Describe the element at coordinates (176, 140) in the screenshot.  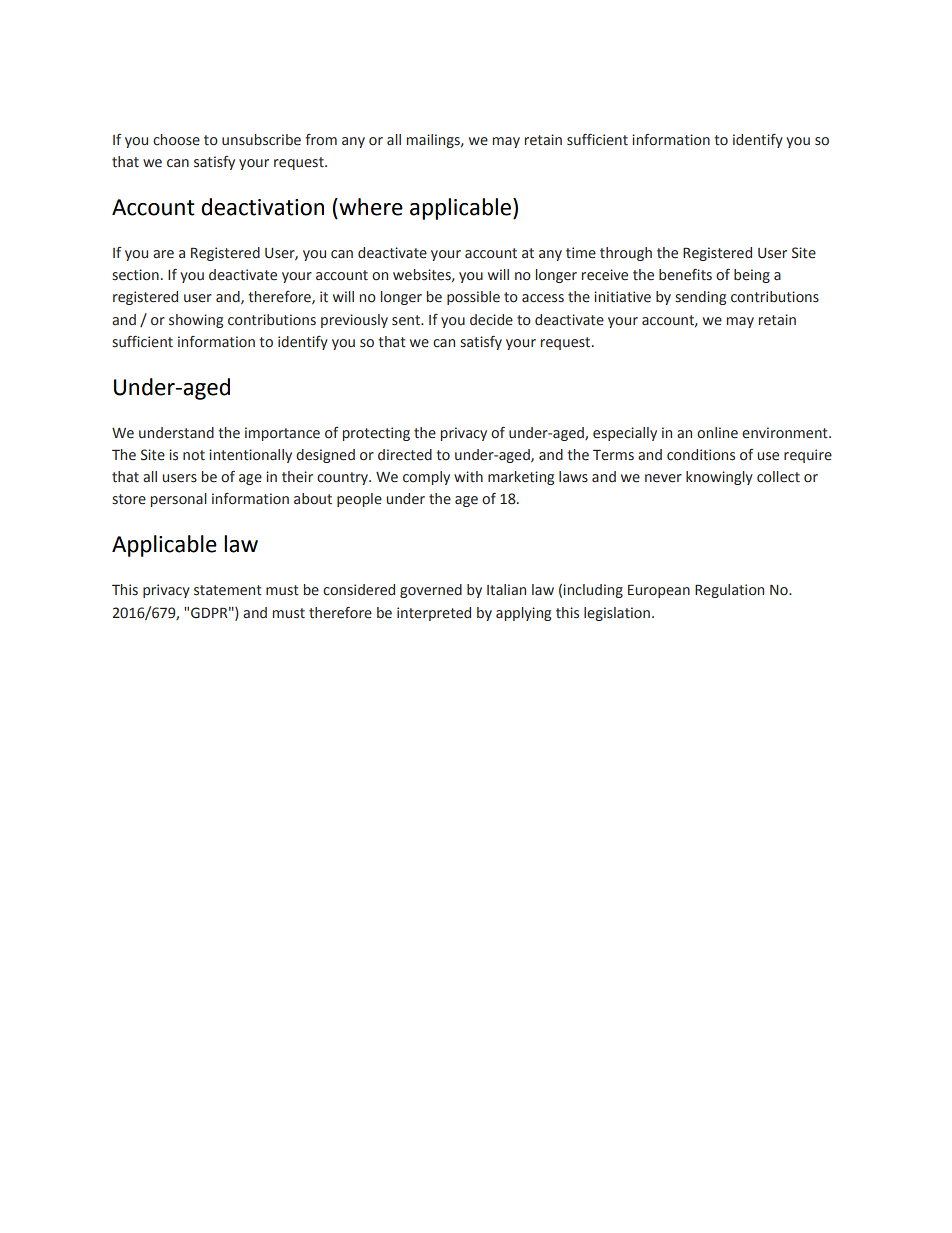
I see `choose` at that location.
